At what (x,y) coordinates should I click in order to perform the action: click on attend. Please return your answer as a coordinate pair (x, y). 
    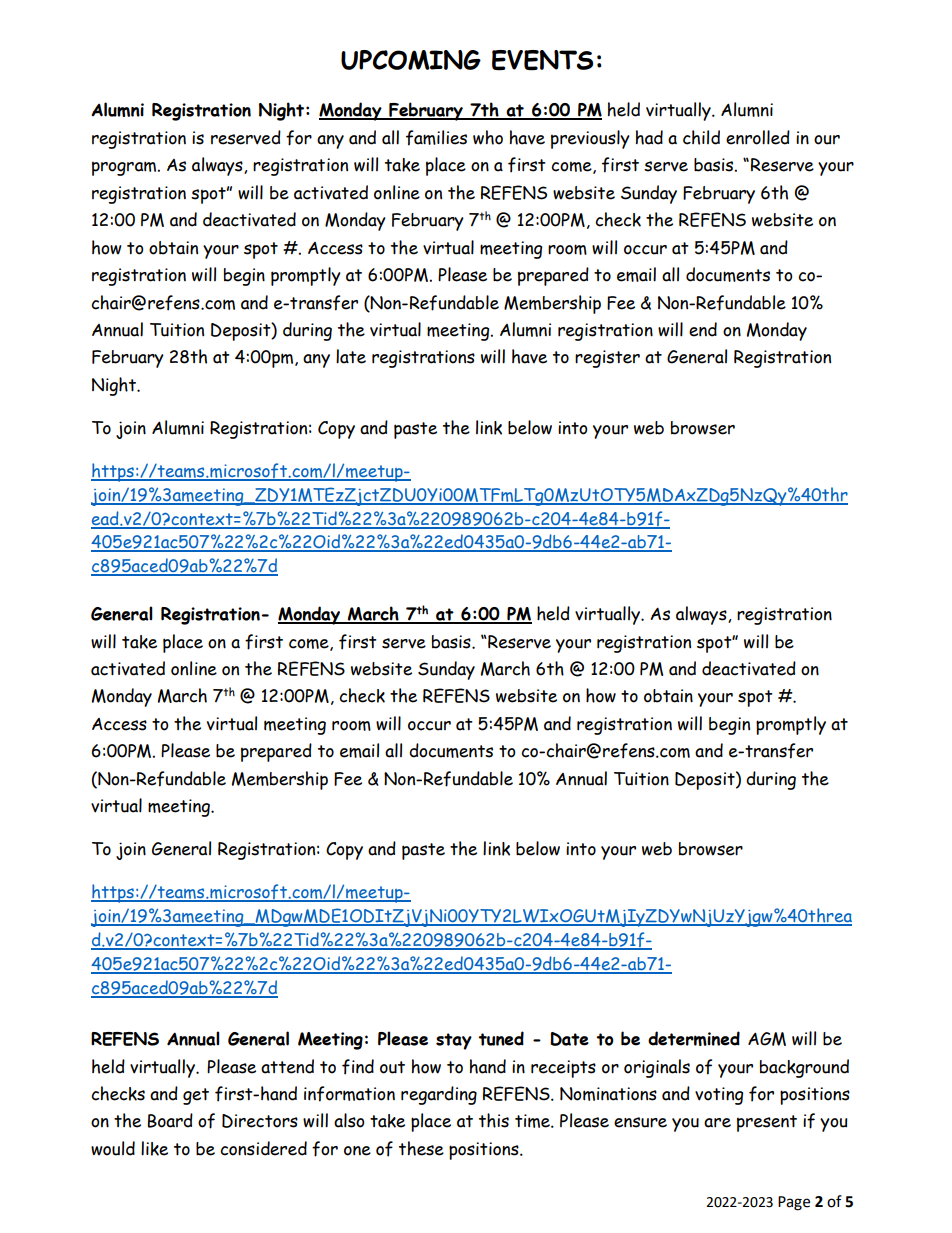
    Looking at the image, I should click on (287, 1066).
